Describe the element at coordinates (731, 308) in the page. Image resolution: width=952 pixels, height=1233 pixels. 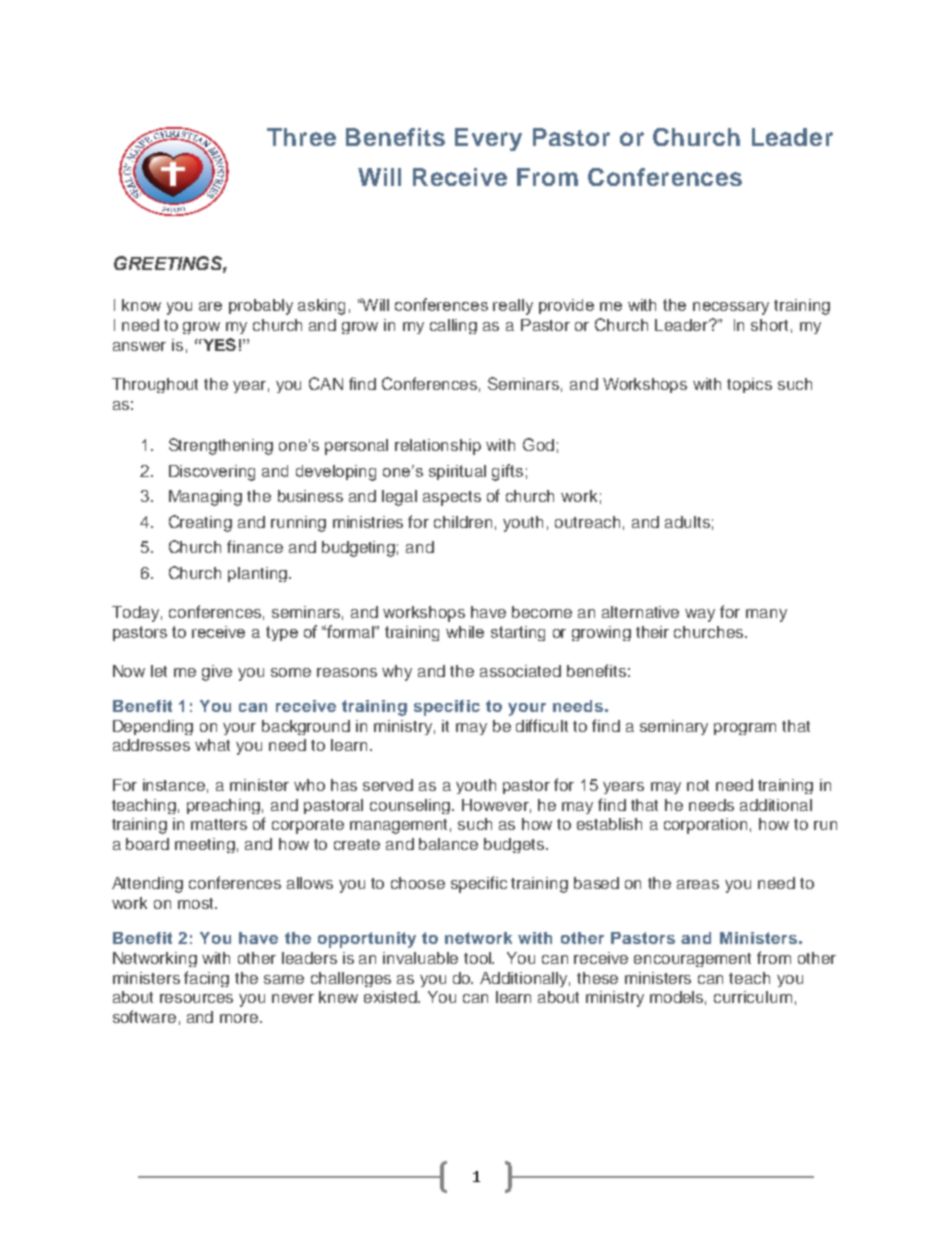
I see `necessary` at that location.
